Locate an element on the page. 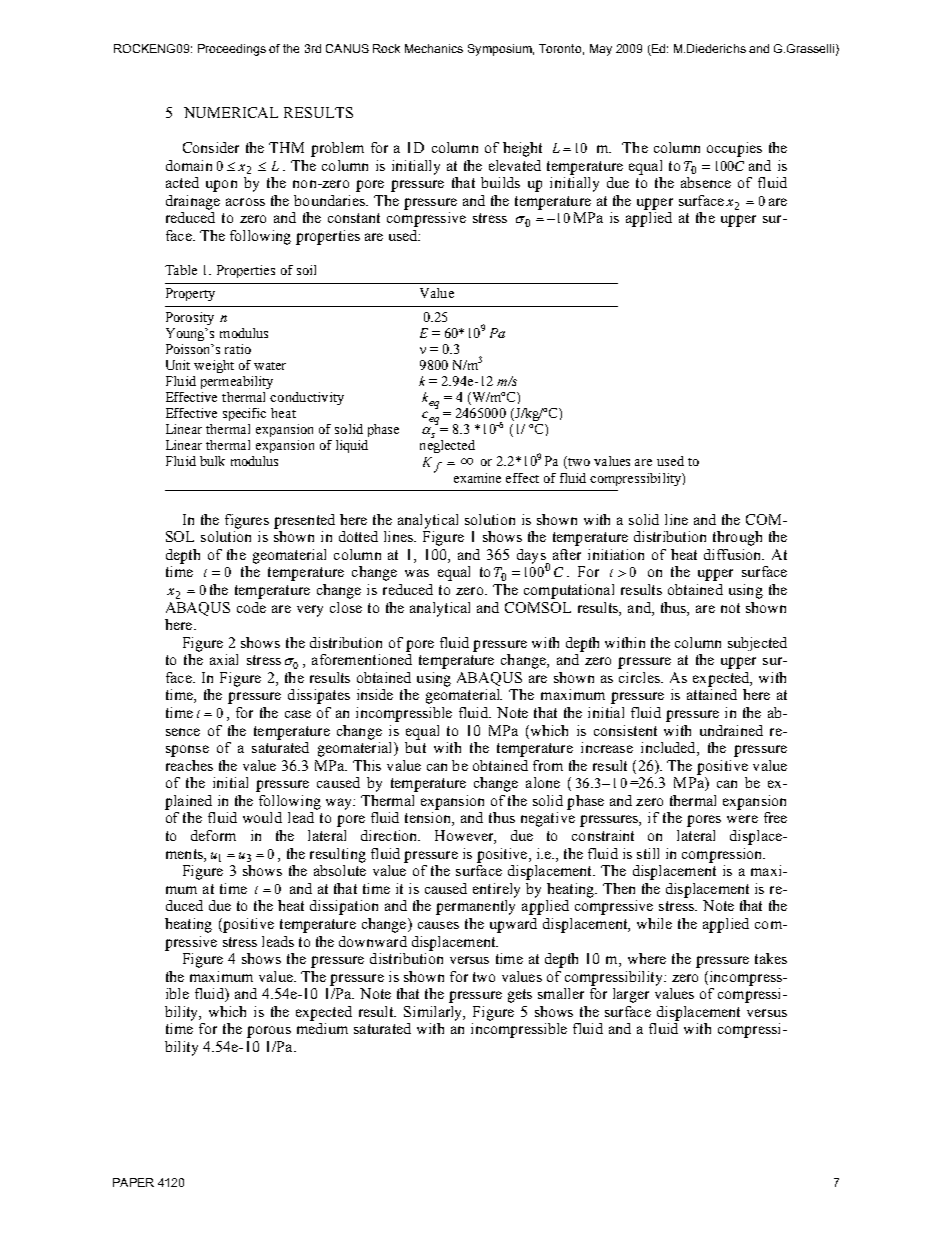 The image size is (952, 1233). occupies is located at coordinates (734, 149).
